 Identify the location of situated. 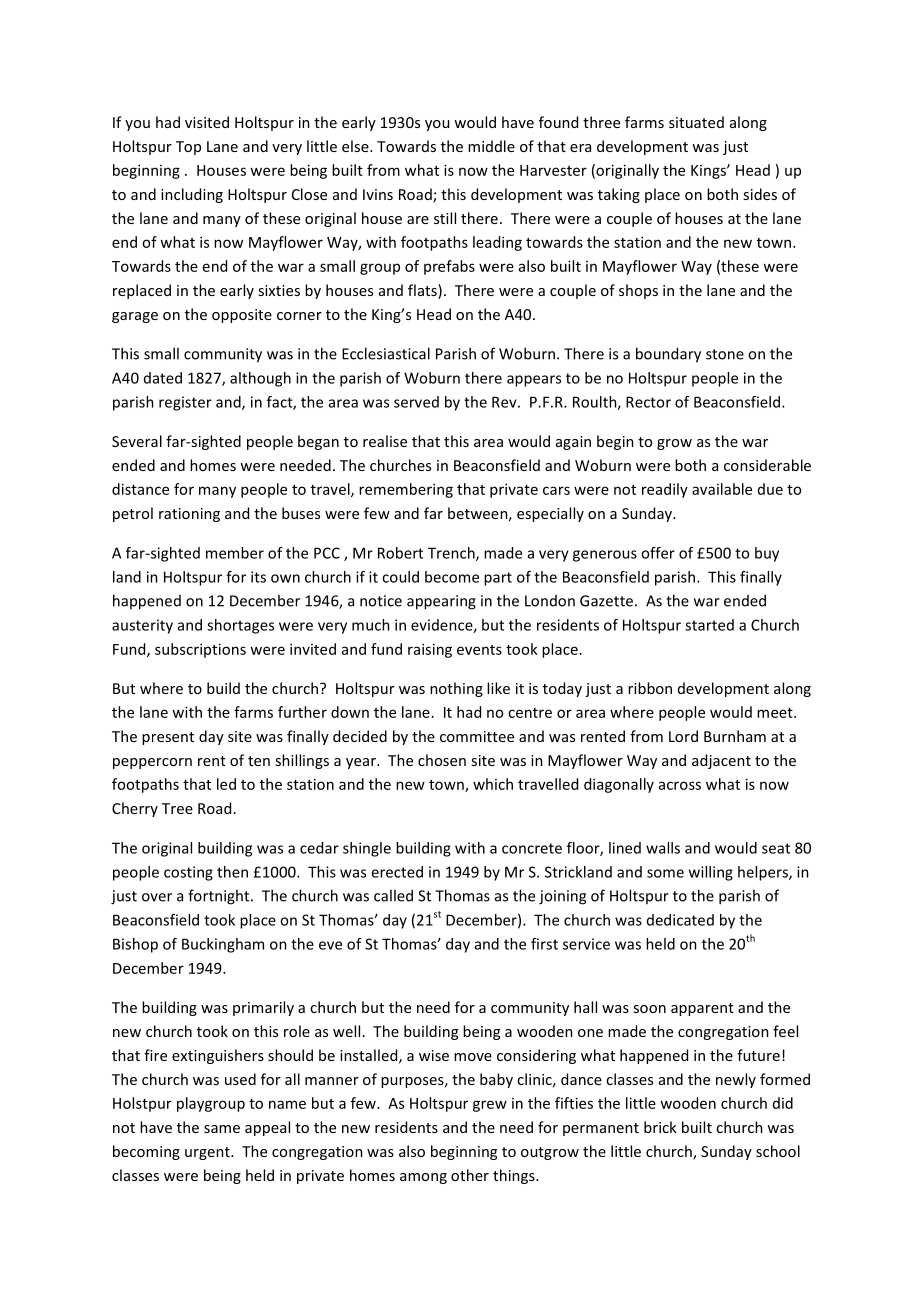
(696, 122).
